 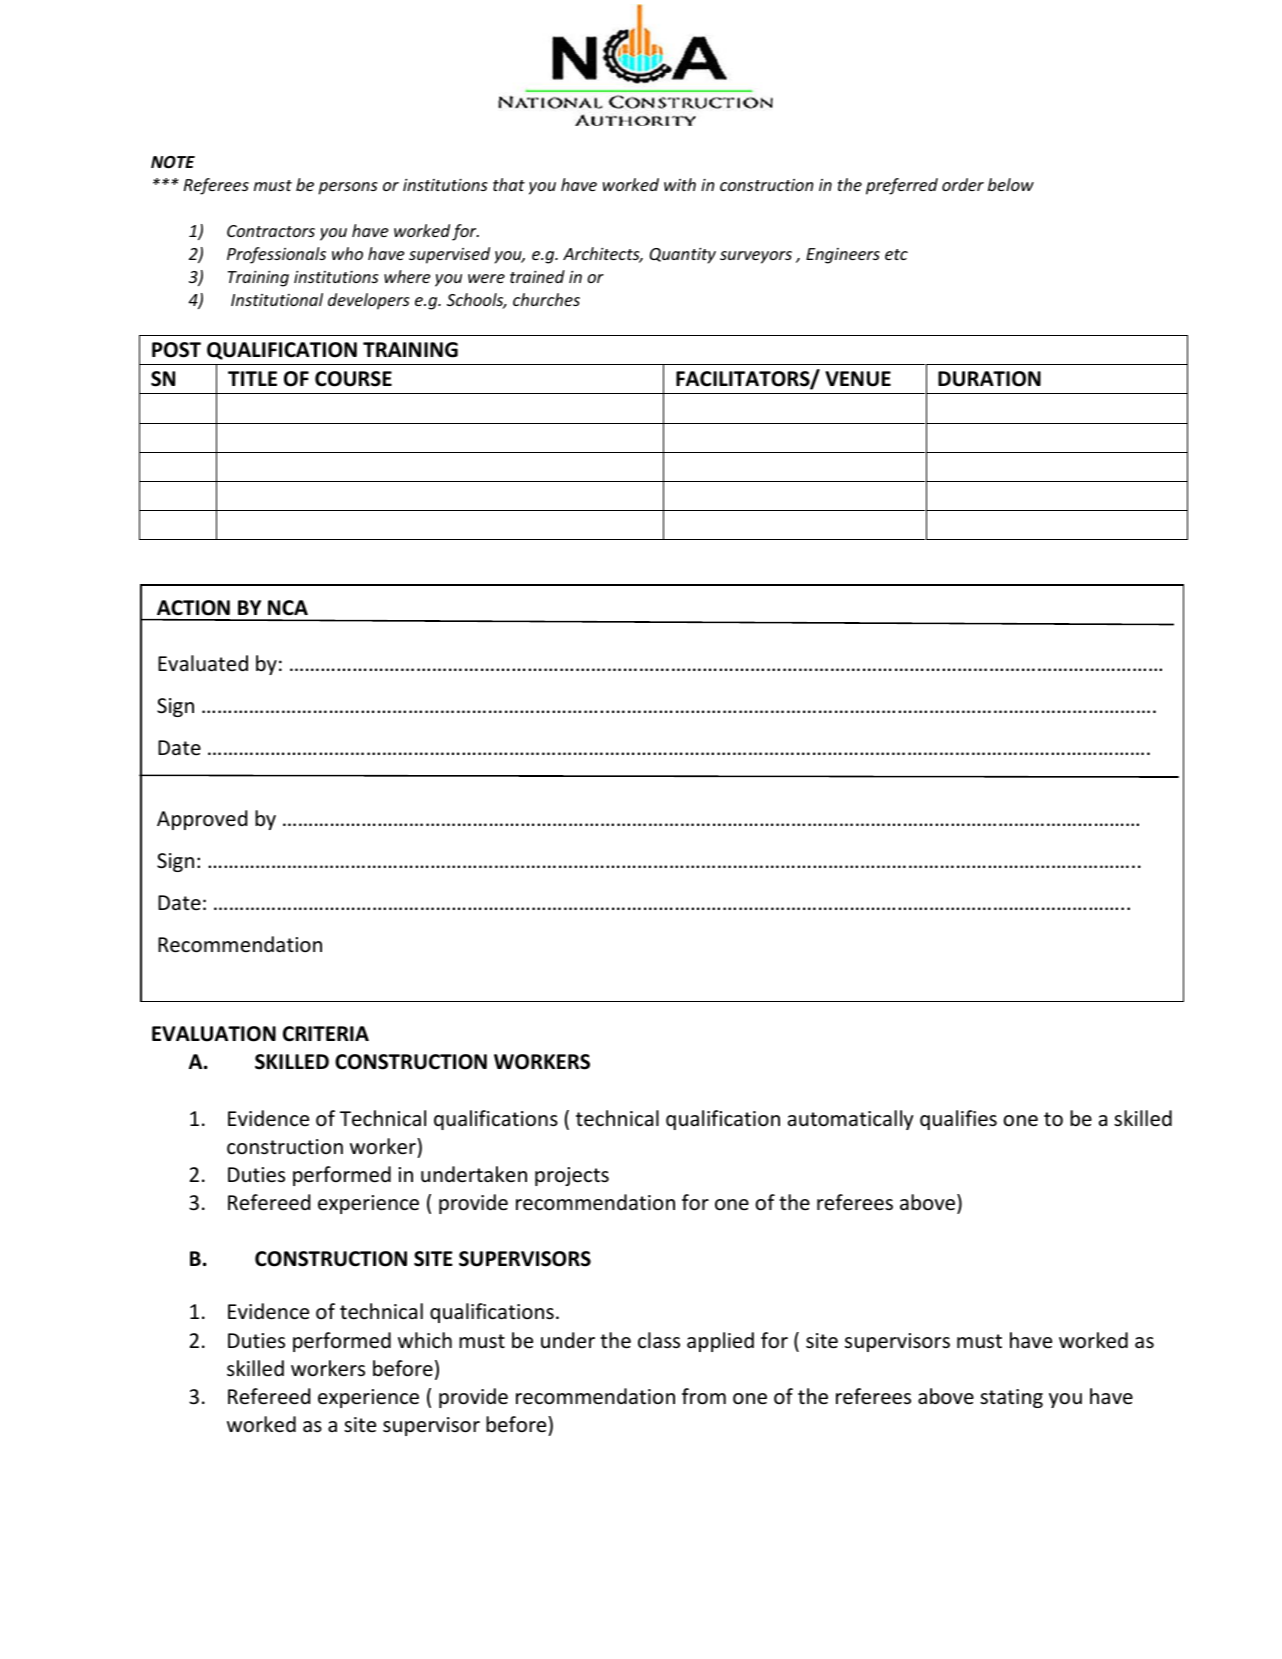 I want to click on CRITERIA, so click(x=326, y=1034).
